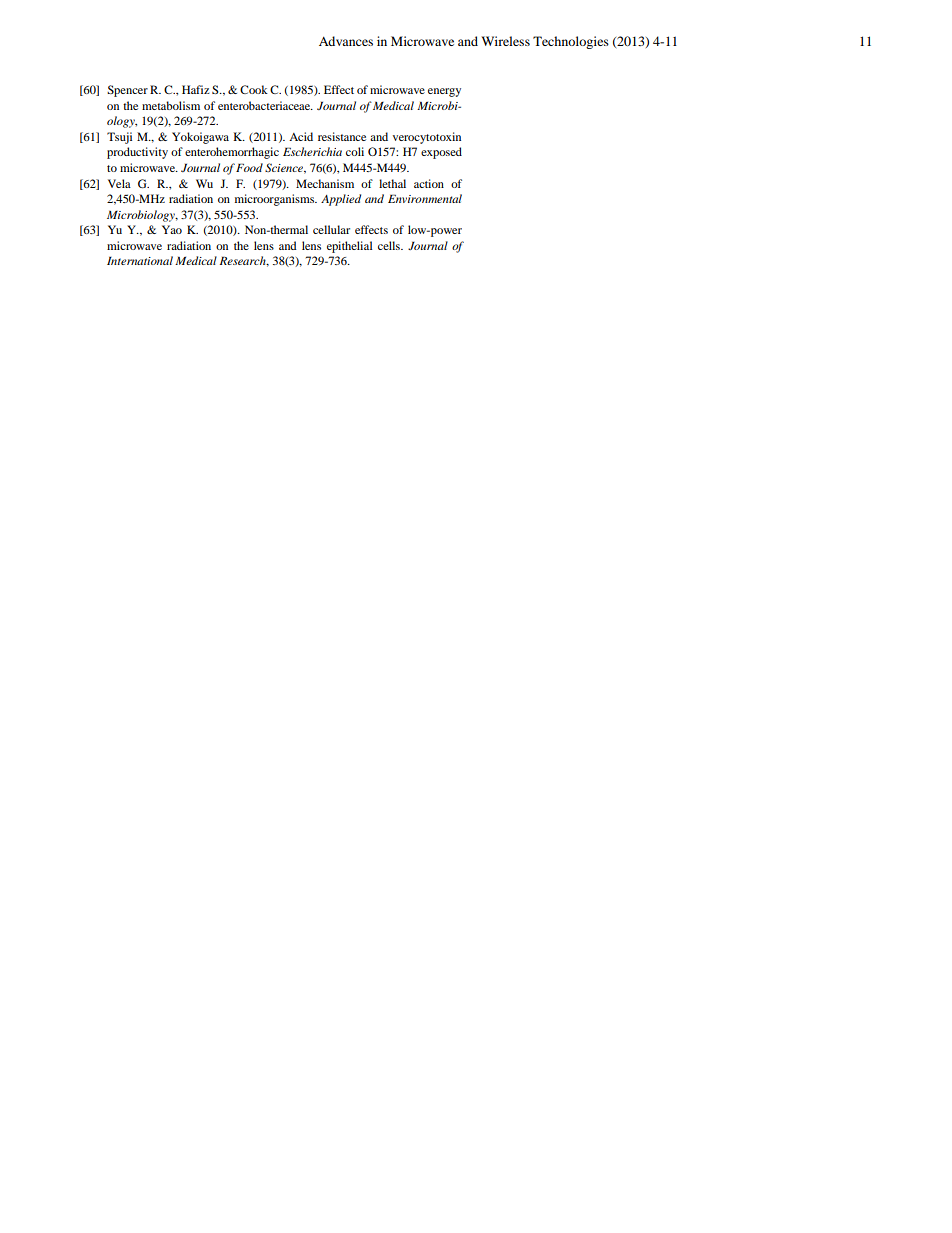  What do you see at coordinates (429, 183) in the screenshot?
I see `action` at bounding box center [429, 183].
